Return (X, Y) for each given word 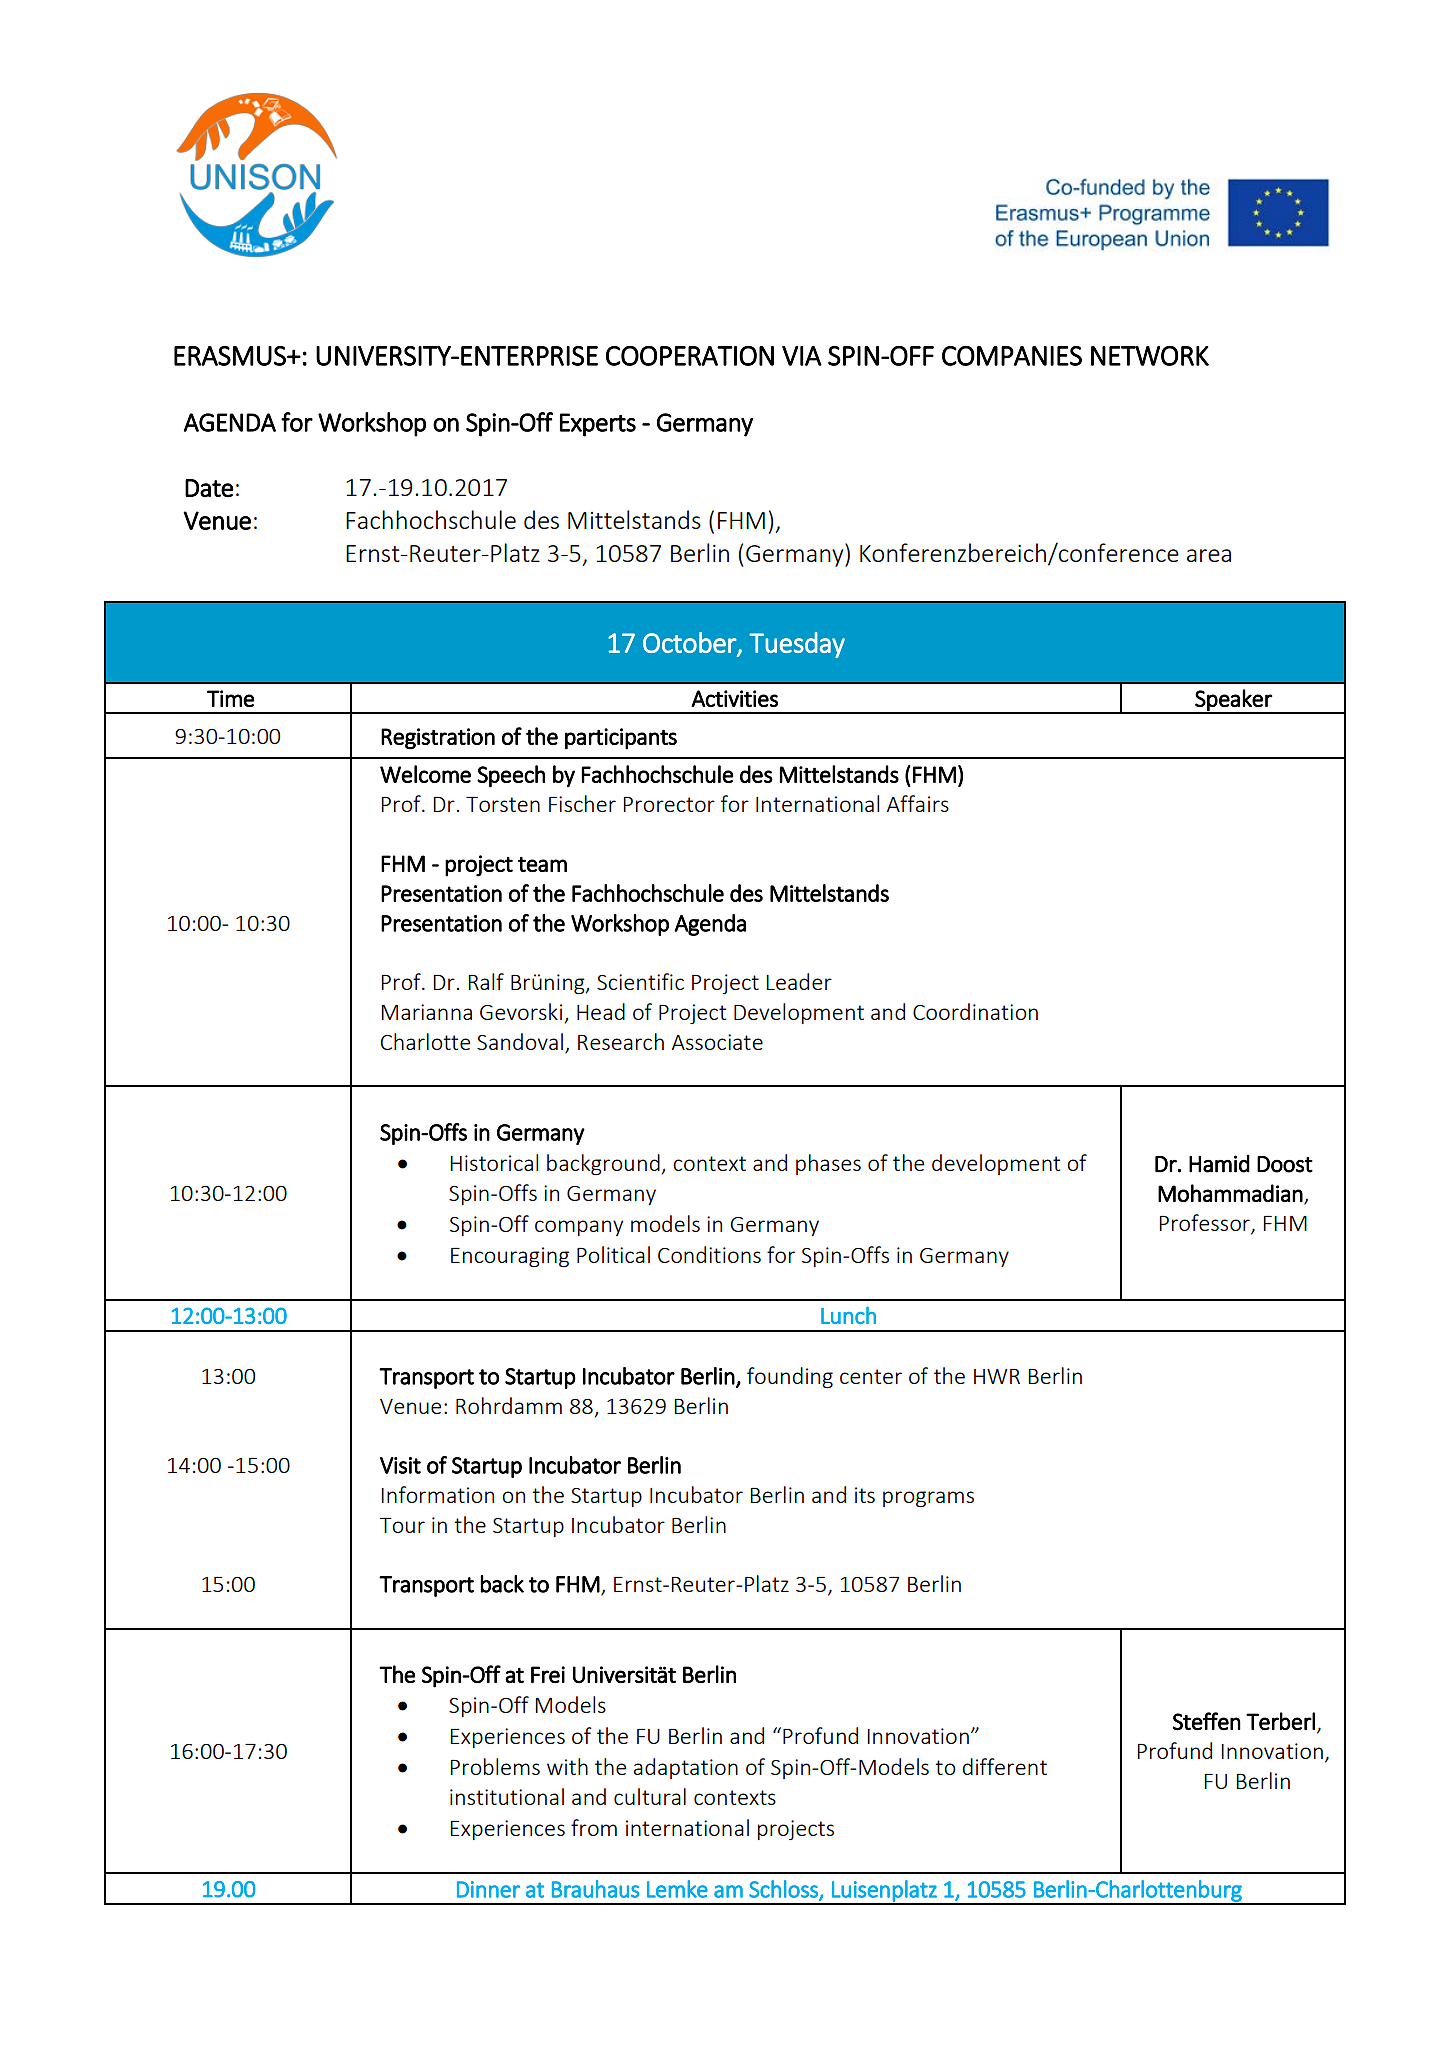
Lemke (677, 1889)
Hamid (1219, 1164)
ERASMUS (231, 356)
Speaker (1233, 701)
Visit (400, 1465)
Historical (494, 1162)
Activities (734, 698)
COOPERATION (690, 356)
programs (928, 1499)
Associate (717, 1042)
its (865, 1495)
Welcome (425, 774)
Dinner (488, 1889)
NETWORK (1150, 356)
